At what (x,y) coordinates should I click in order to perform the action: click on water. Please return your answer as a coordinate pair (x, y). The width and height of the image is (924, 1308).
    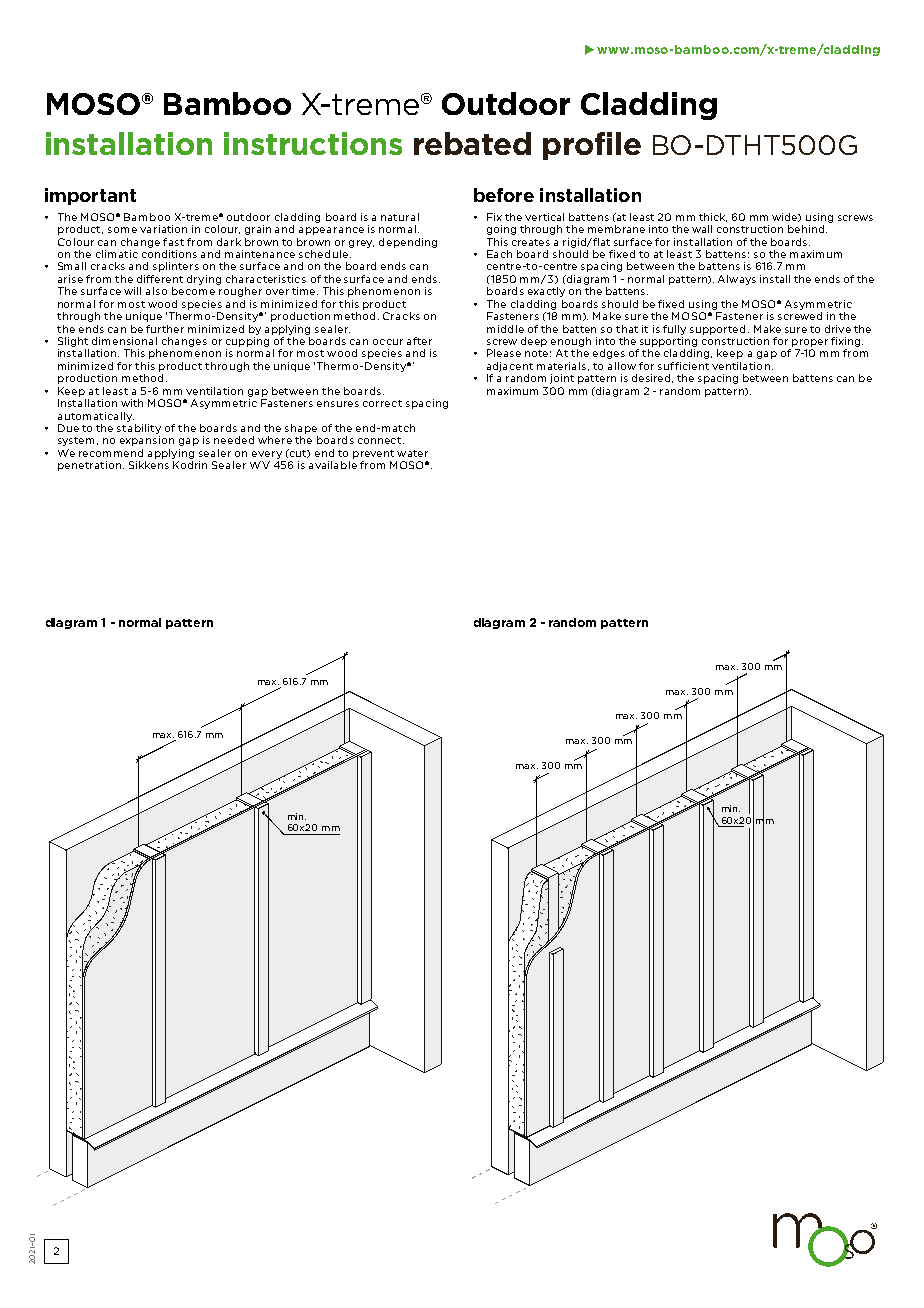
    Looking at the image, I should click on (412, 453).
